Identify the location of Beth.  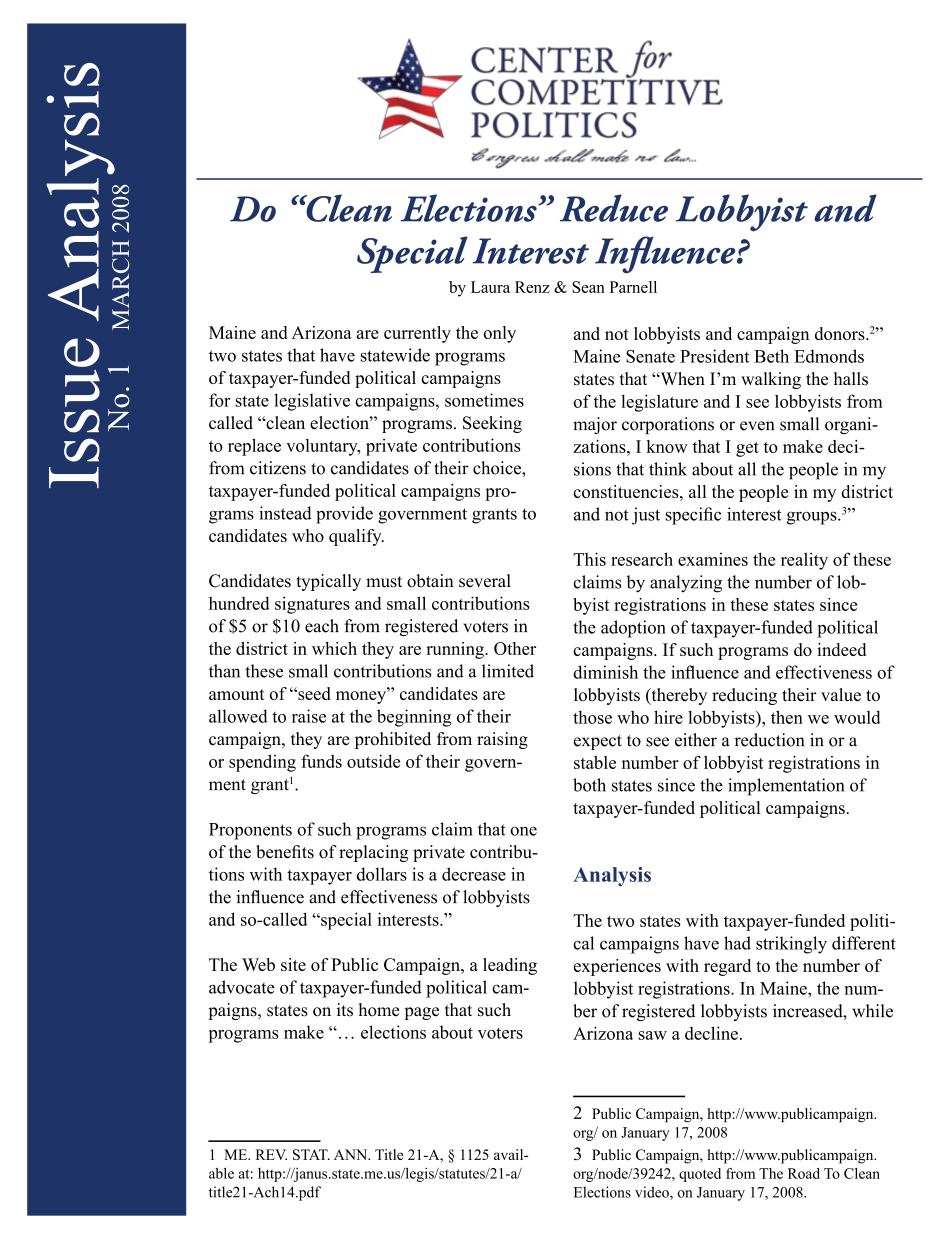
(771, 356).
